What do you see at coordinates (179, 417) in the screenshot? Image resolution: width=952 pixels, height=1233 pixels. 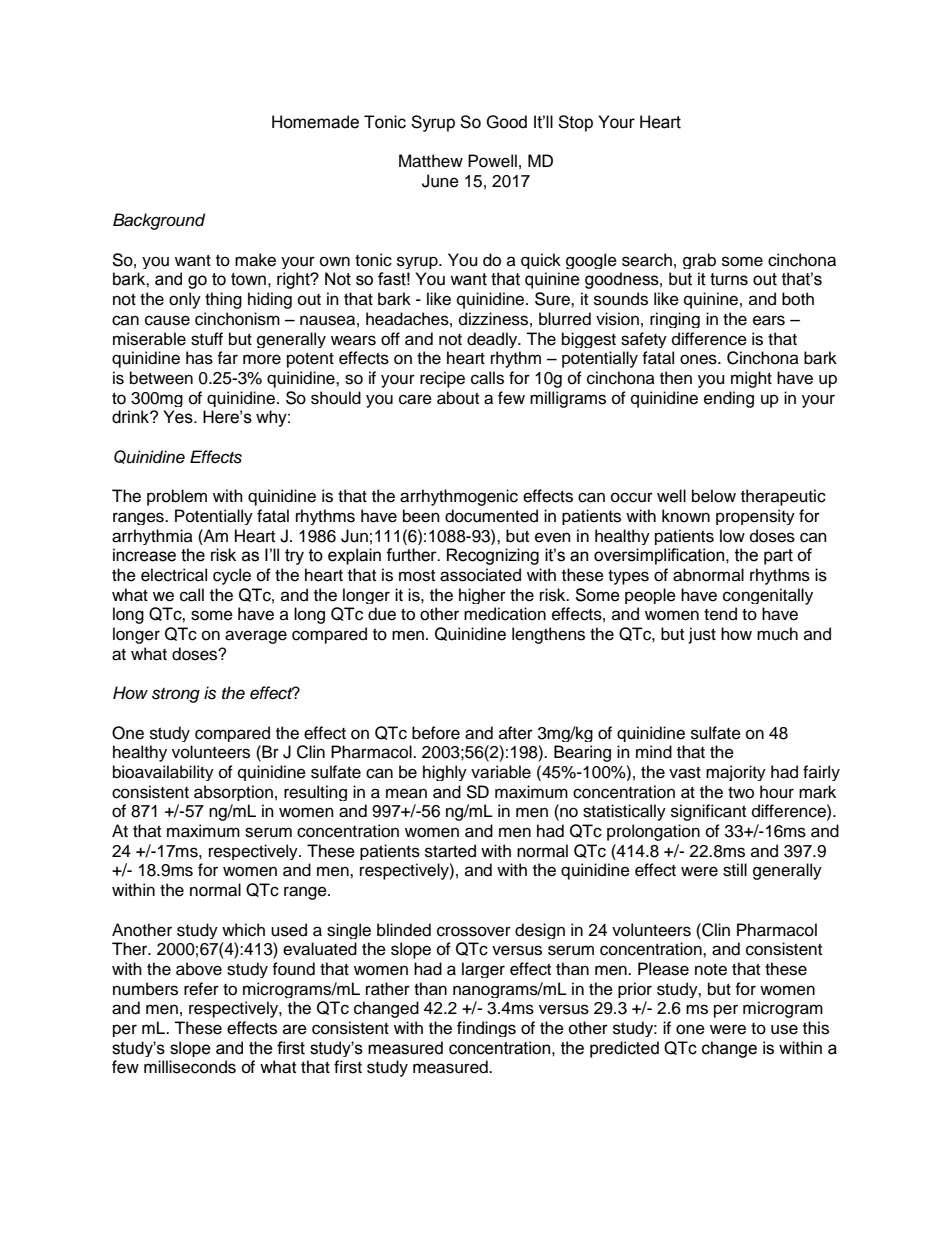 I see `Yes` at bounding box center [179, 417].
